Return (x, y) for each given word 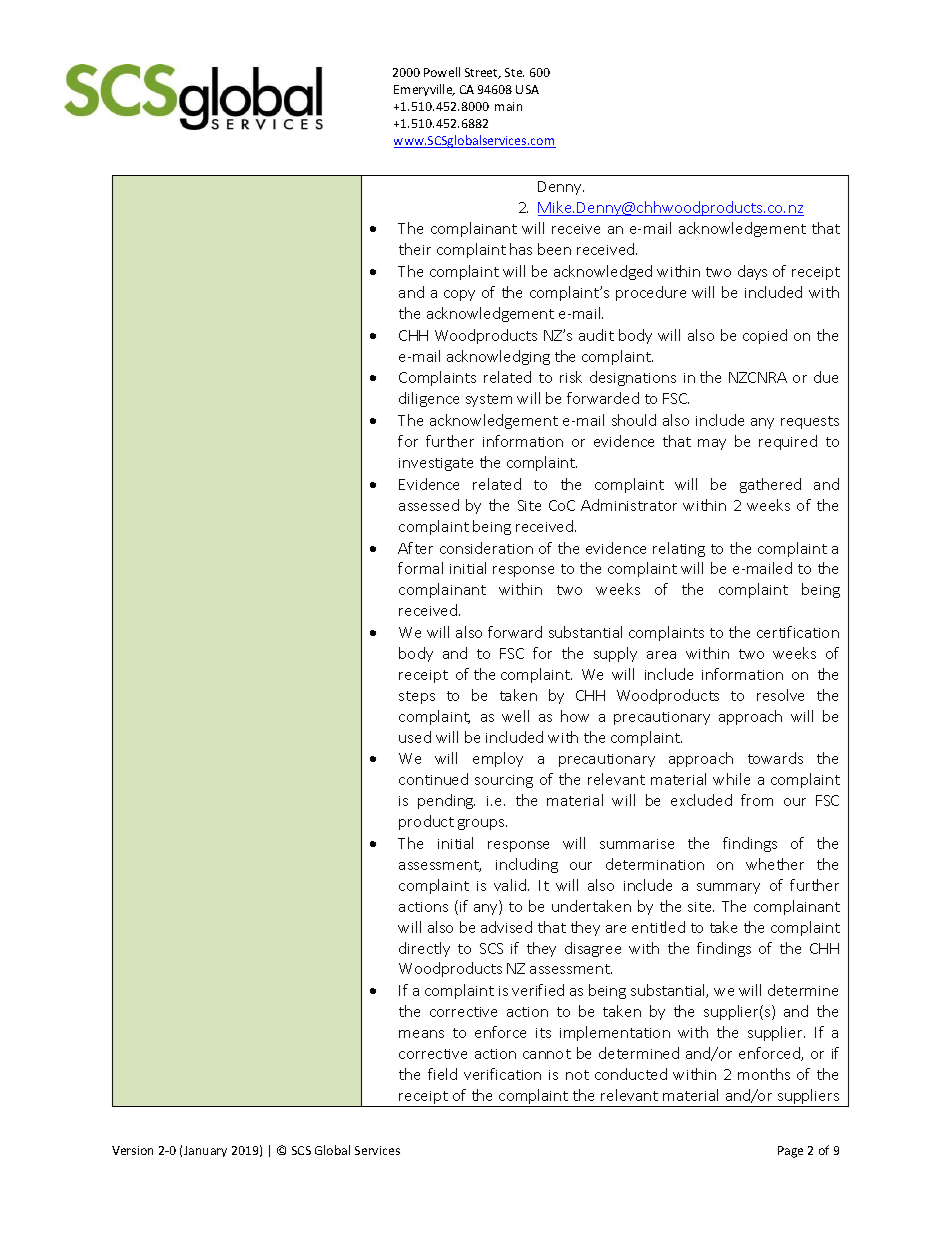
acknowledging (498, 357)
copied (765, 336)
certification (798, 632)
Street (483, 73)
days (752, 272)
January (205, 1151)
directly (424, 949)
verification (502, 1074)
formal (420, 568)
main (508, 106)
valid (510, 885)
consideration (486, 548)
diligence (429, 399)
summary (728, 888)
